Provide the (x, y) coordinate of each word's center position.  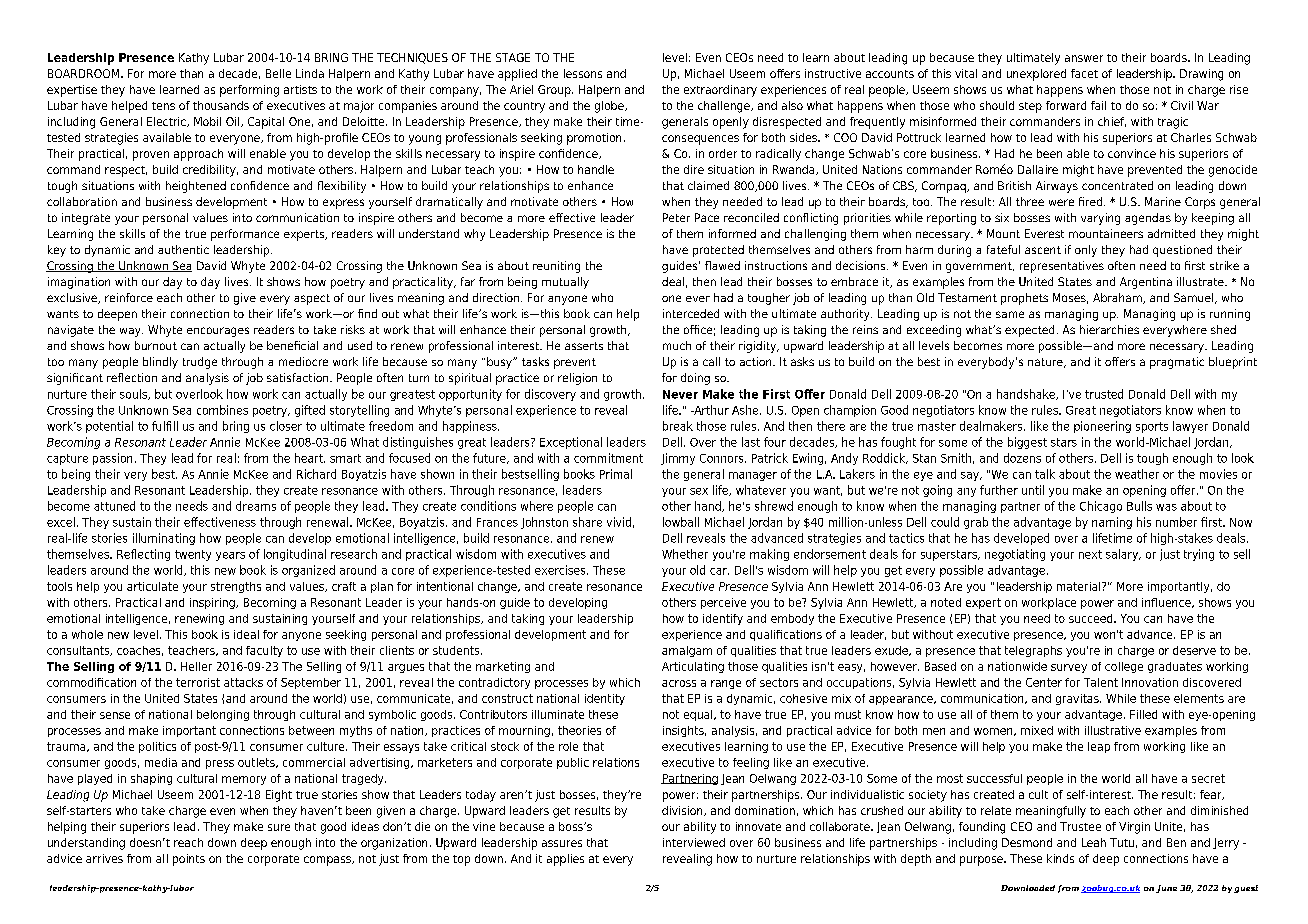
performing (249, 91)
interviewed (694, 842)
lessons (583, 73)
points (189, 860)
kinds (1060, 858)
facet (1084, 73)
